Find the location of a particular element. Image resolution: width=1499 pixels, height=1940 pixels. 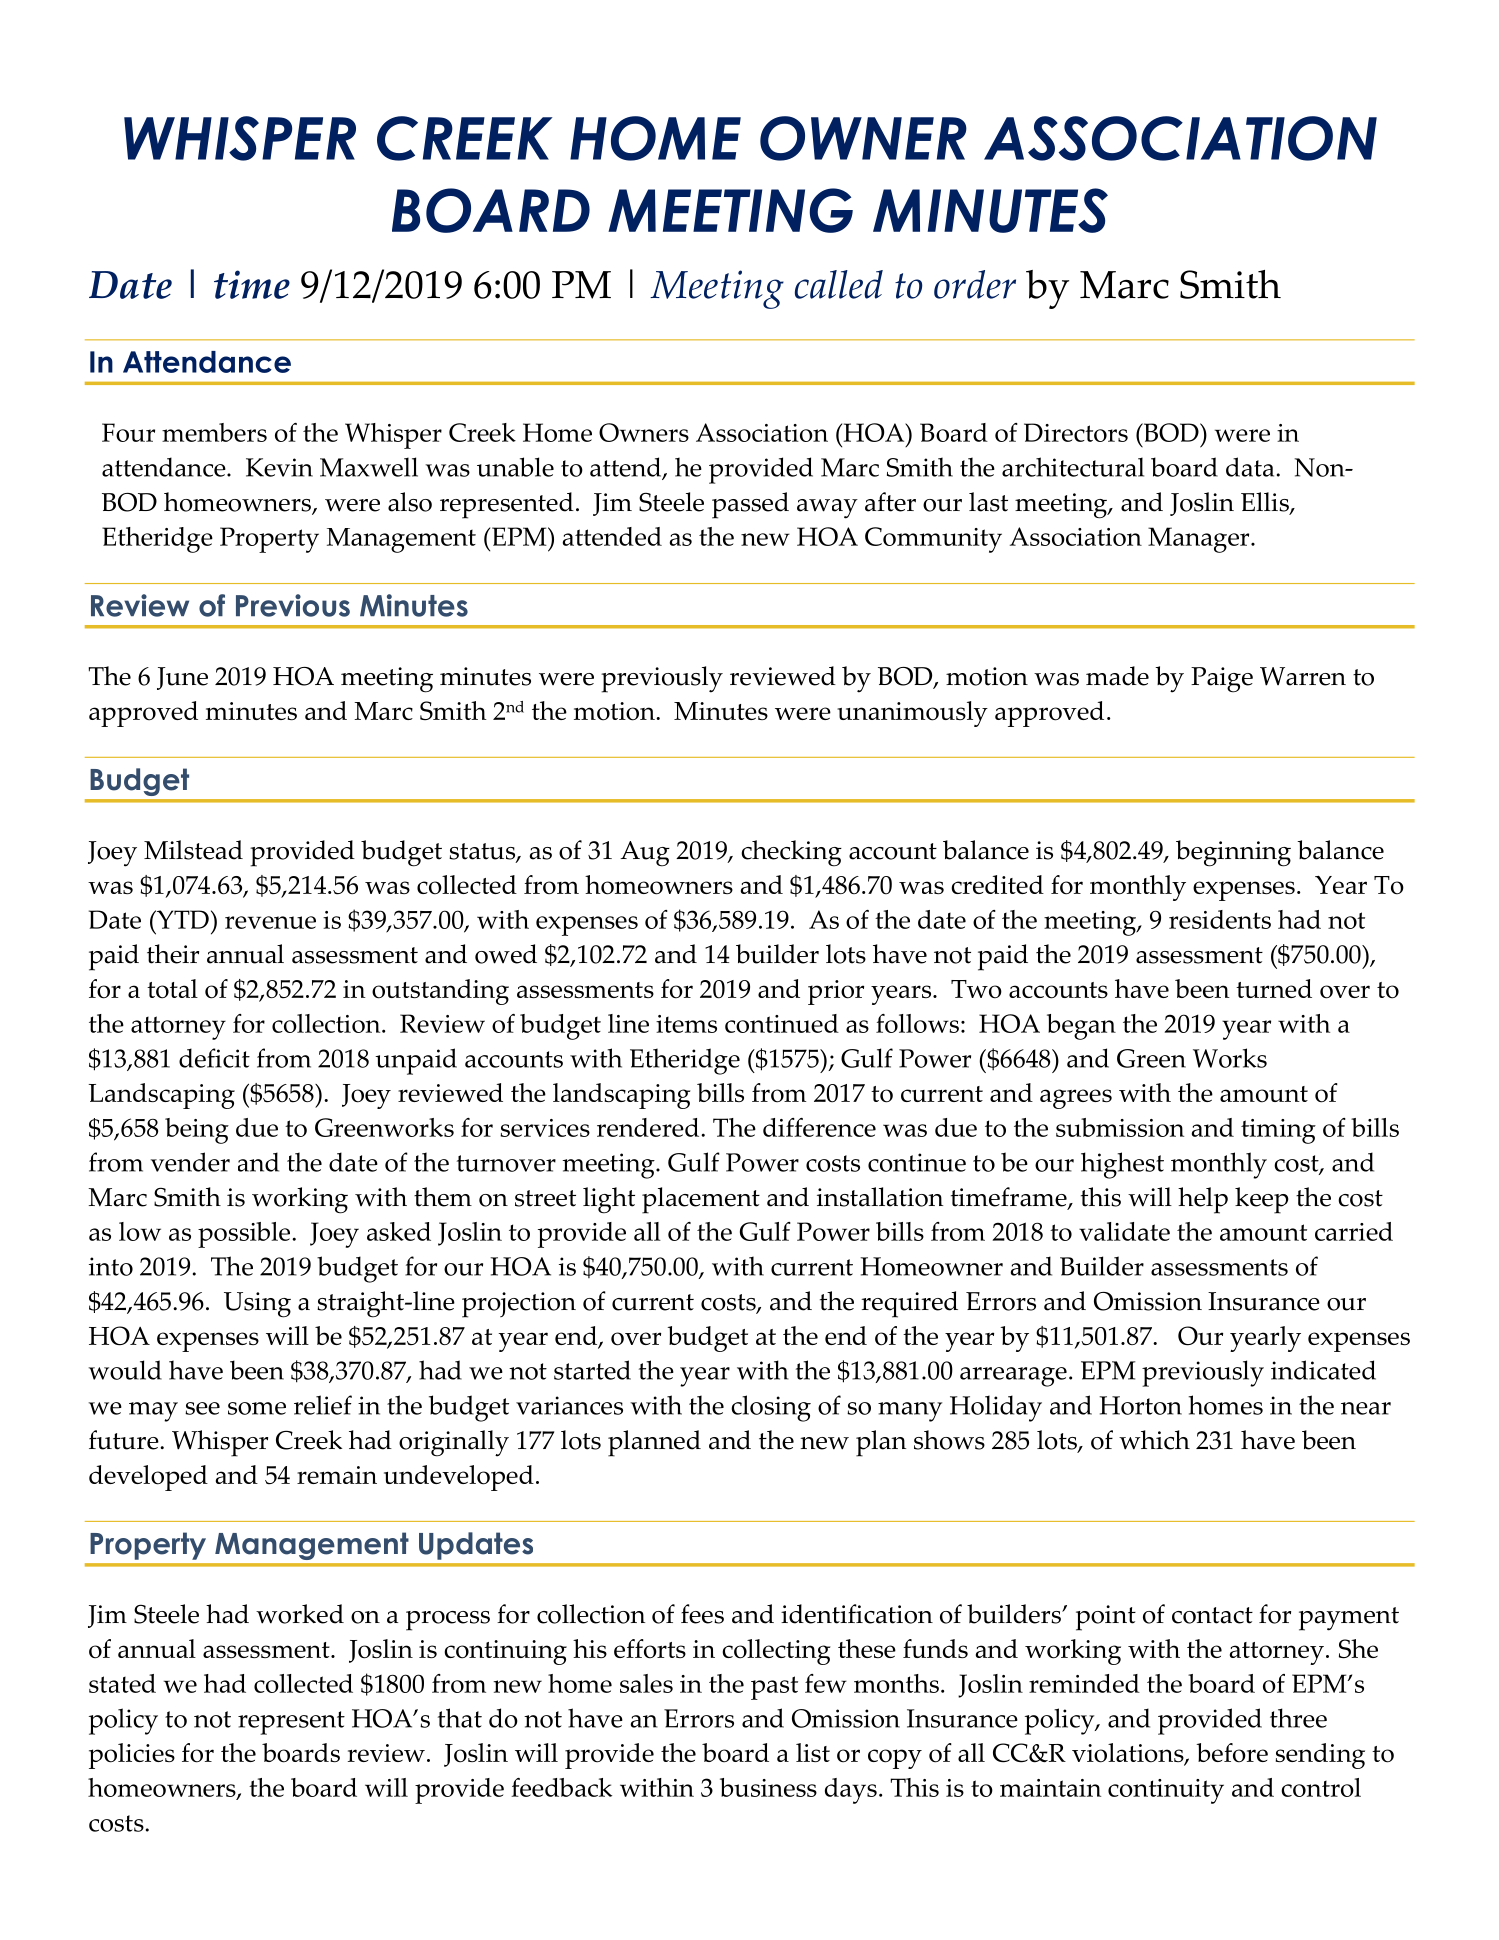

called is located at coordinates (839, 284).
